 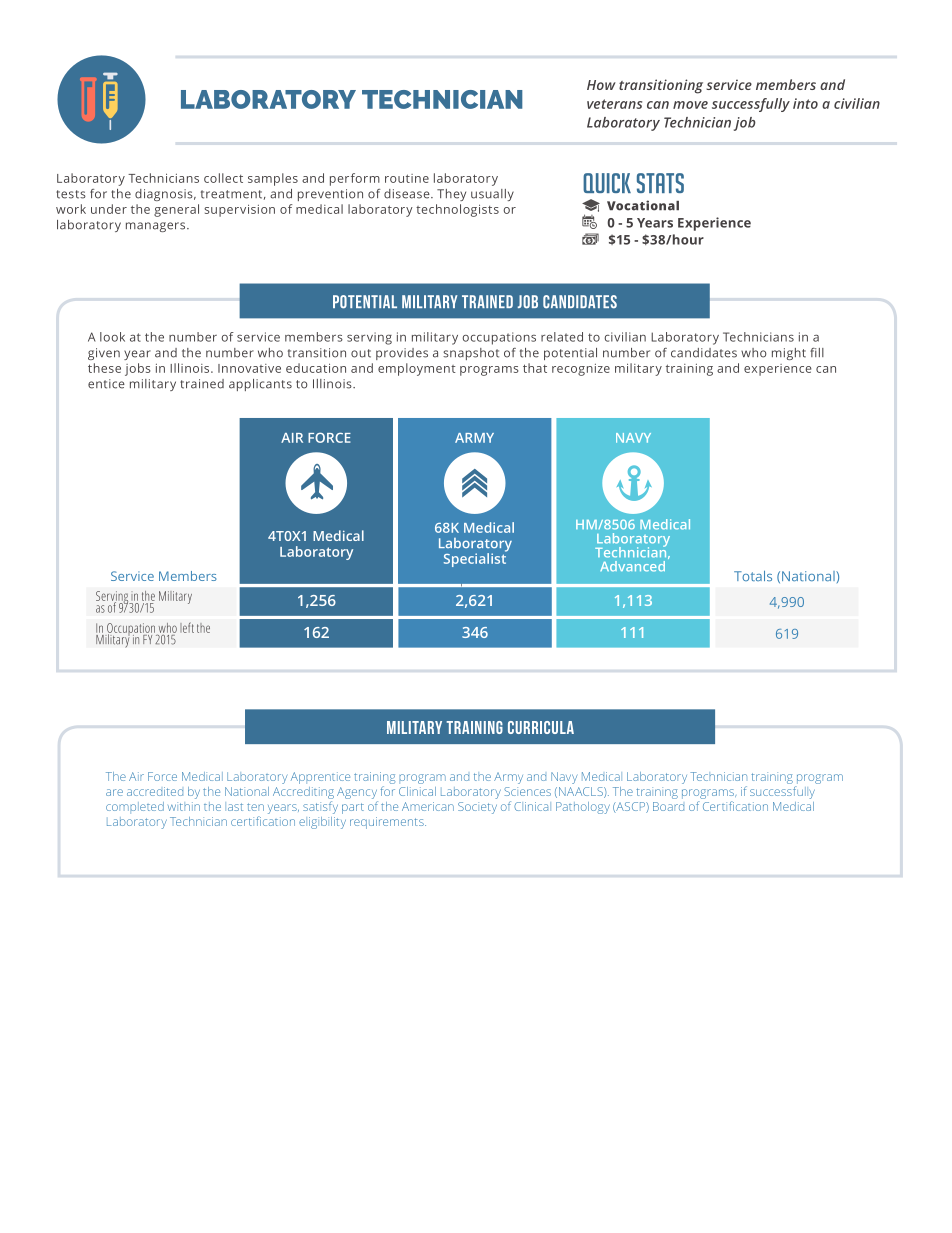 What do you see at coordinates (428, 806) in the screenshot?
I see `American` at bounding box center [428, 806].
